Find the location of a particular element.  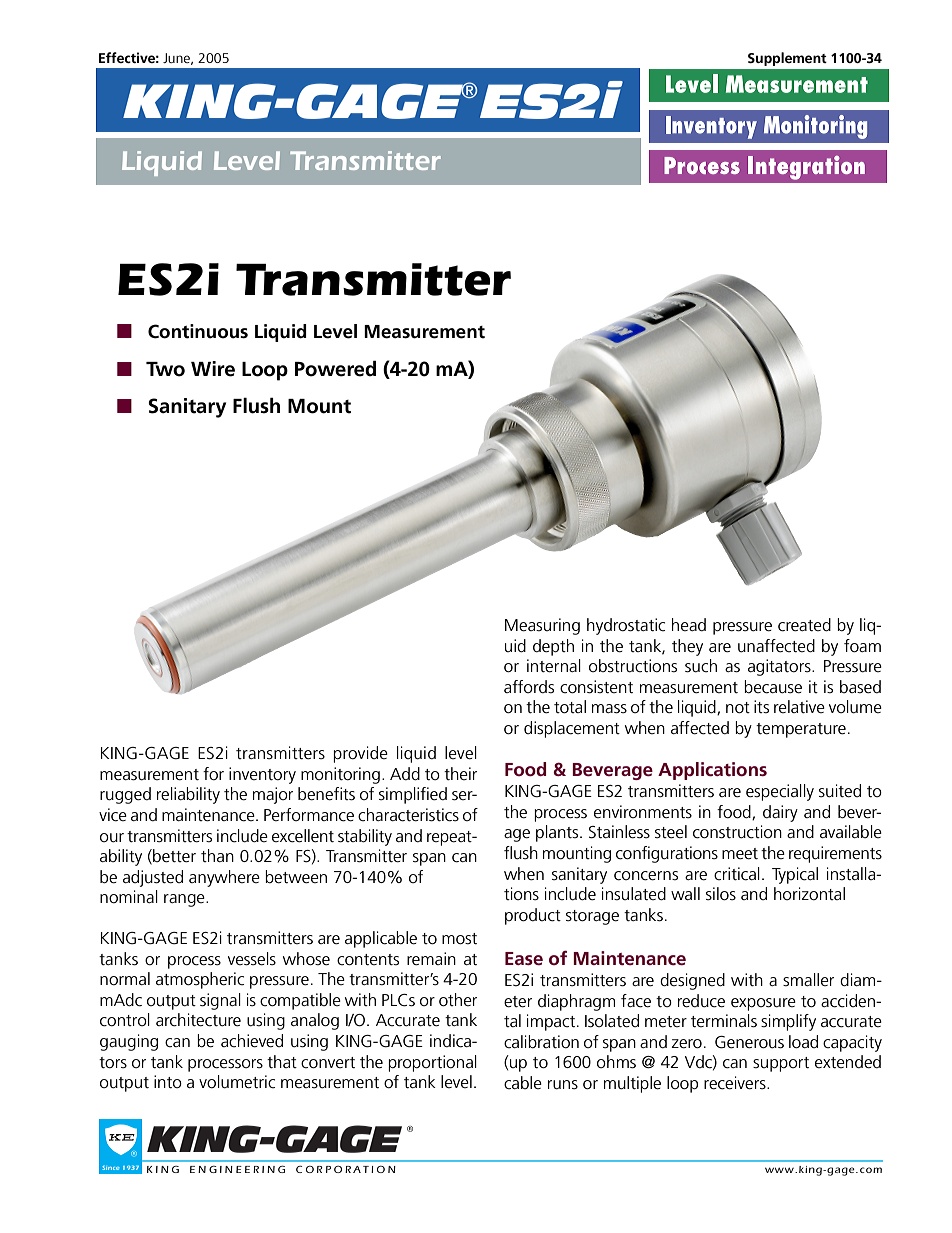

Wire is located at coordinates (213, 369).
